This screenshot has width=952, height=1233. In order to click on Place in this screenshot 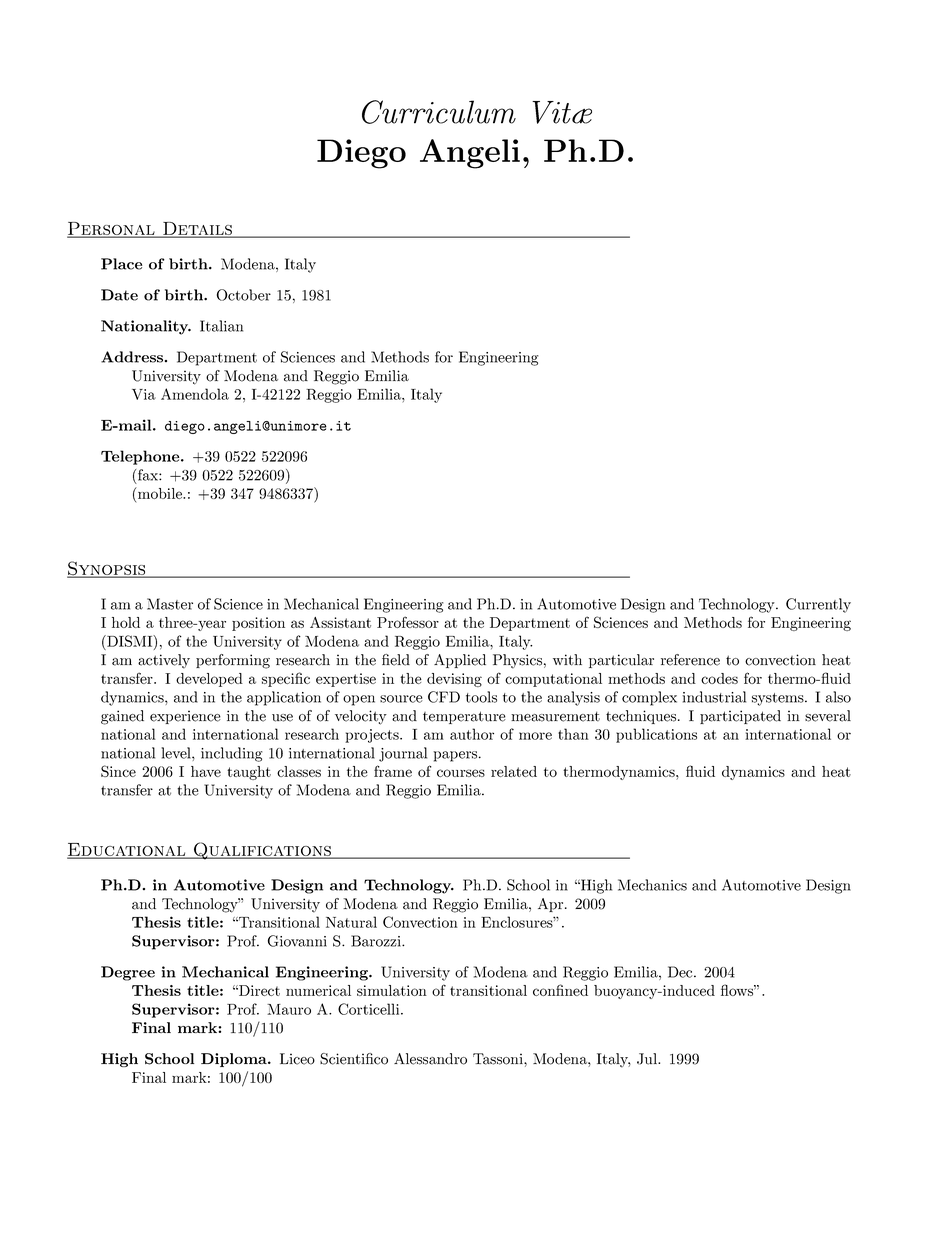, I will do `click(121, 264)`.
